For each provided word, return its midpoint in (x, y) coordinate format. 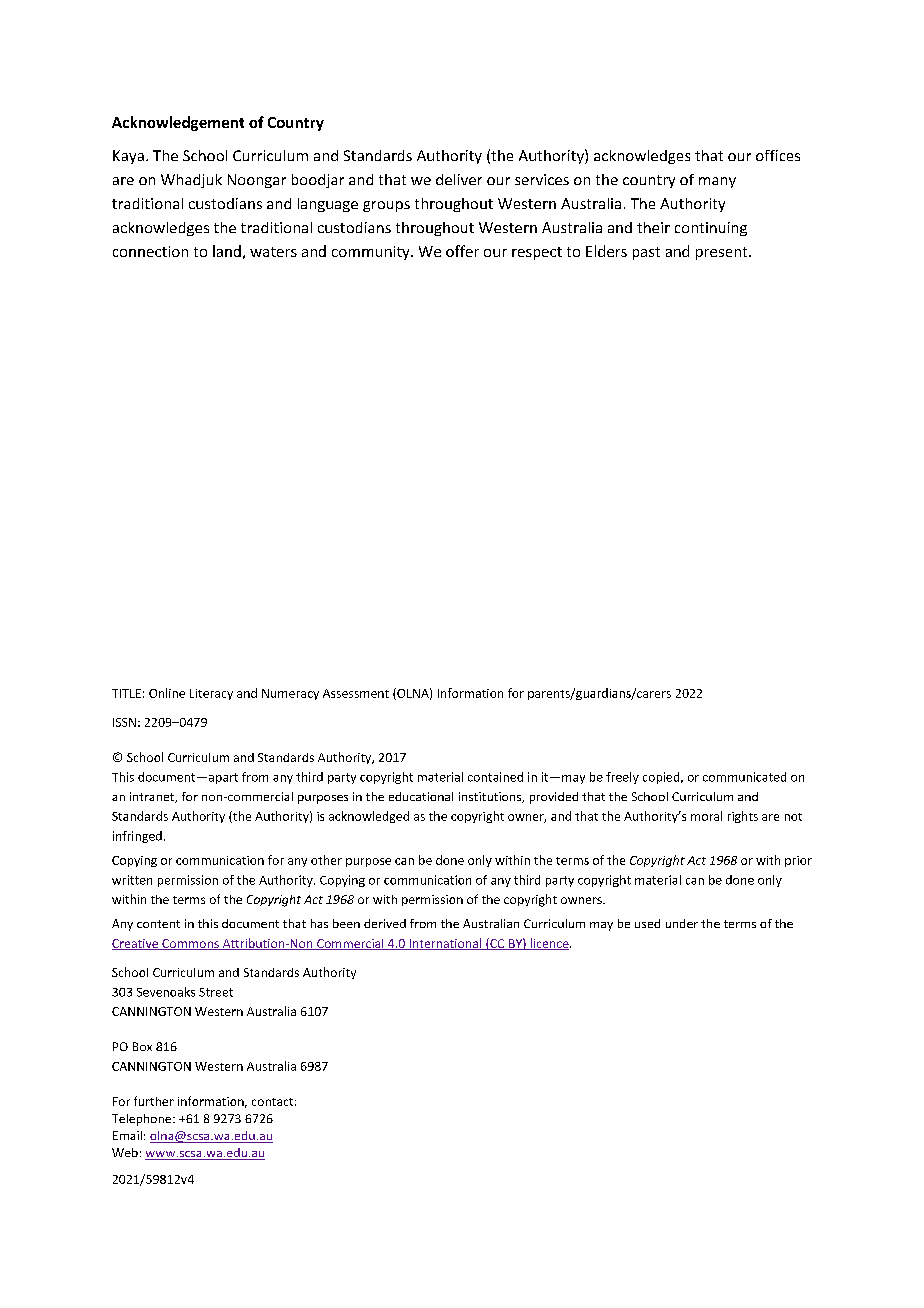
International (445, 944)
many (717, 182)
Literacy (211, 694)
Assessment (356, 693)
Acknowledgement (178, 123)
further (154, 1101)
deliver (459, 179)
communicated (744, 777)
